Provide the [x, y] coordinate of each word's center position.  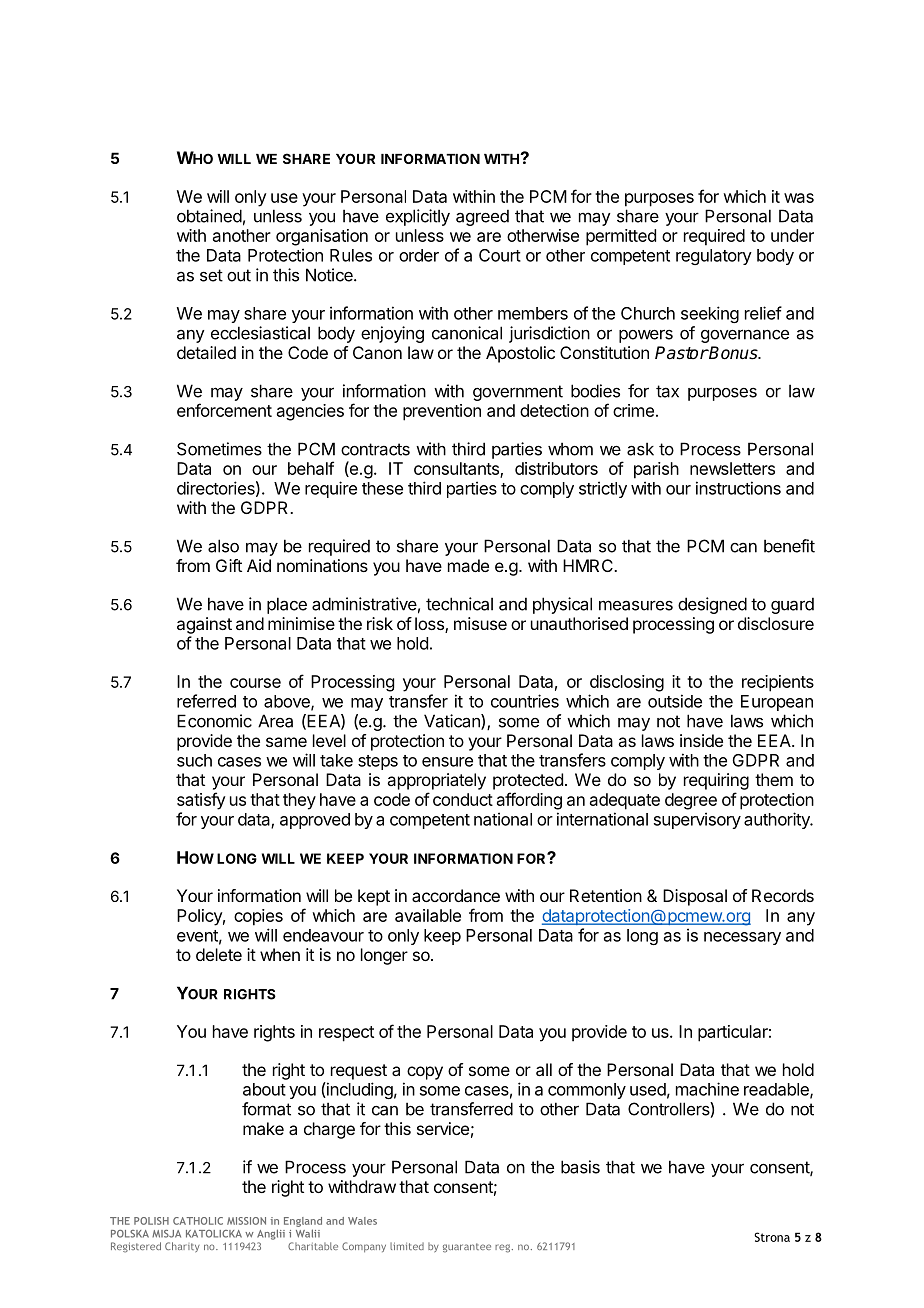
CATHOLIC [198, 1221]
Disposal [695, 897]
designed [712, 605]
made [468, 565]
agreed [482, 217]
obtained [209, 216]
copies [258, 917]
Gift [229, 565]
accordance [456, 895]
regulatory [714, 257]
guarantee [467, 1248]
